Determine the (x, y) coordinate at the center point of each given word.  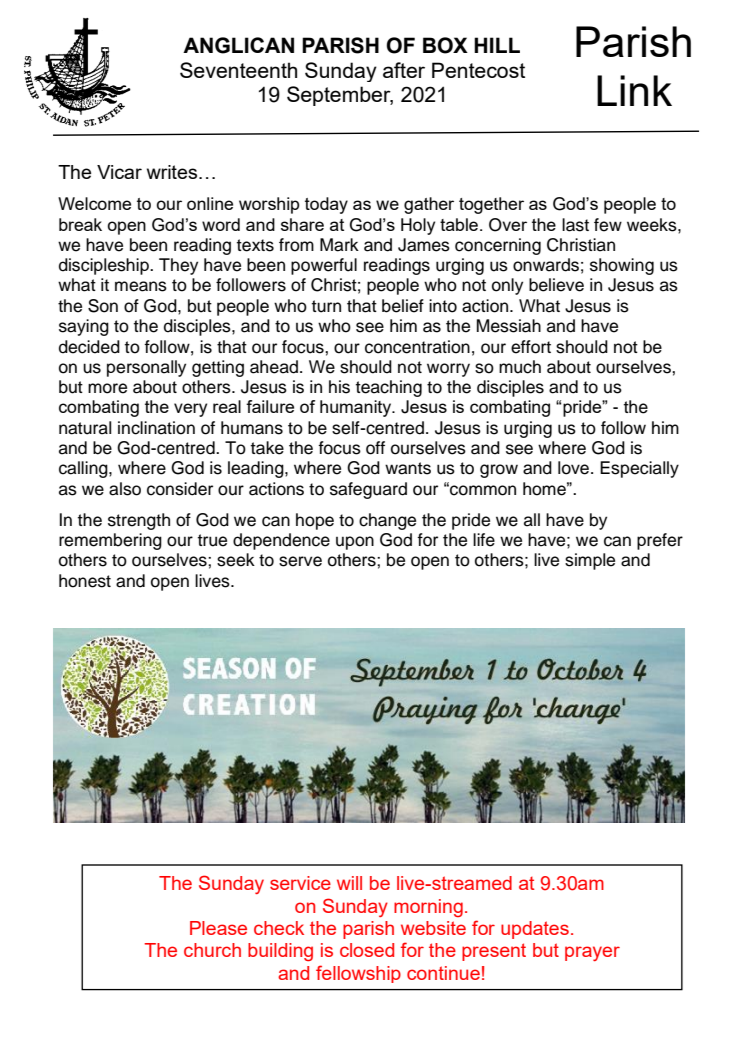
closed (367, 950)
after (404, 70)
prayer (592, 953)
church (212, 950)
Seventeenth (238, 70)
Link (634, 90)
